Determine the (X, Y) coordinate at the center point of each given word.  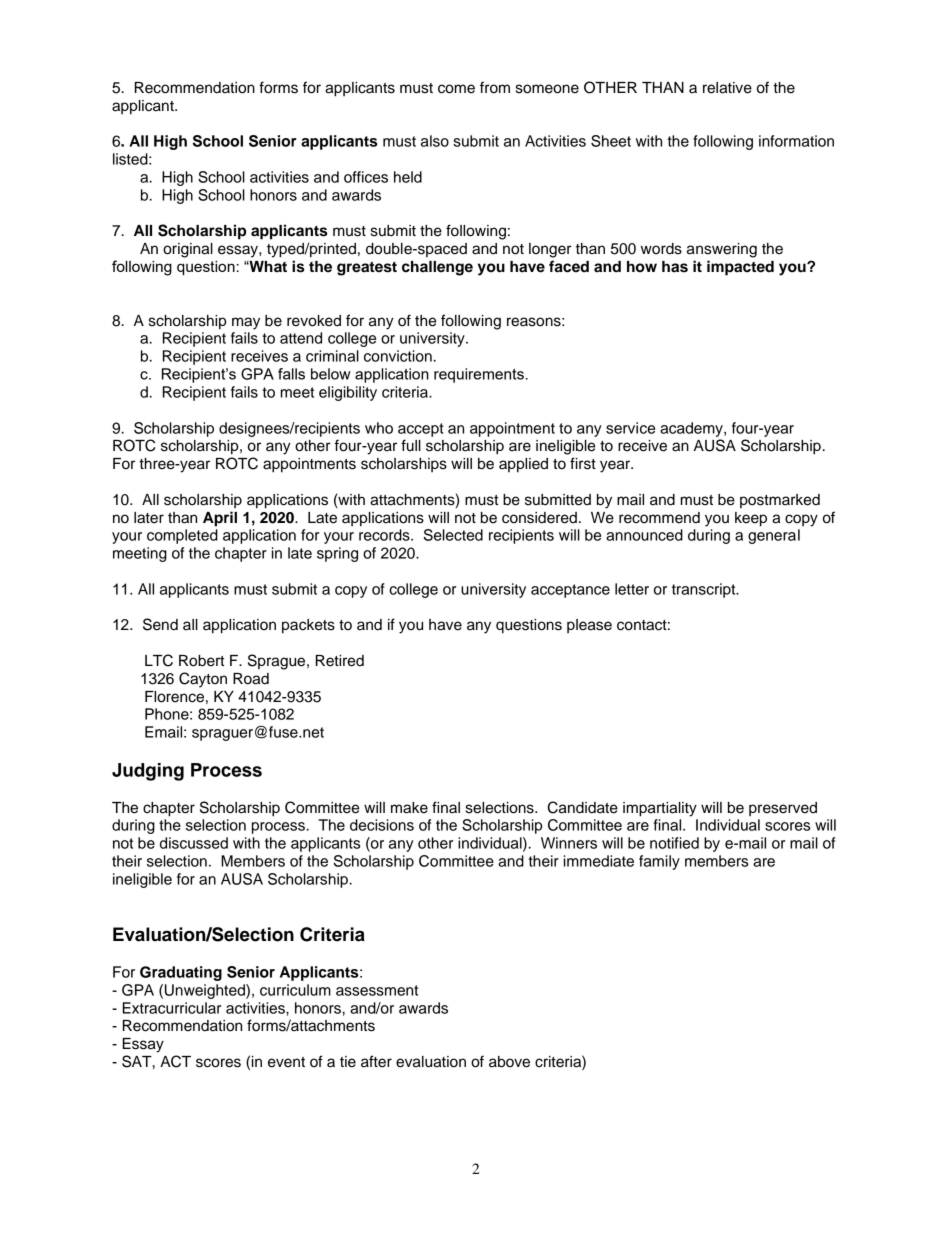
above (509, 1062)
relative (727, 88)
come (456, 89)
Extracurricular (171, 1008)
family (659, 862)
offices (366, 177)
